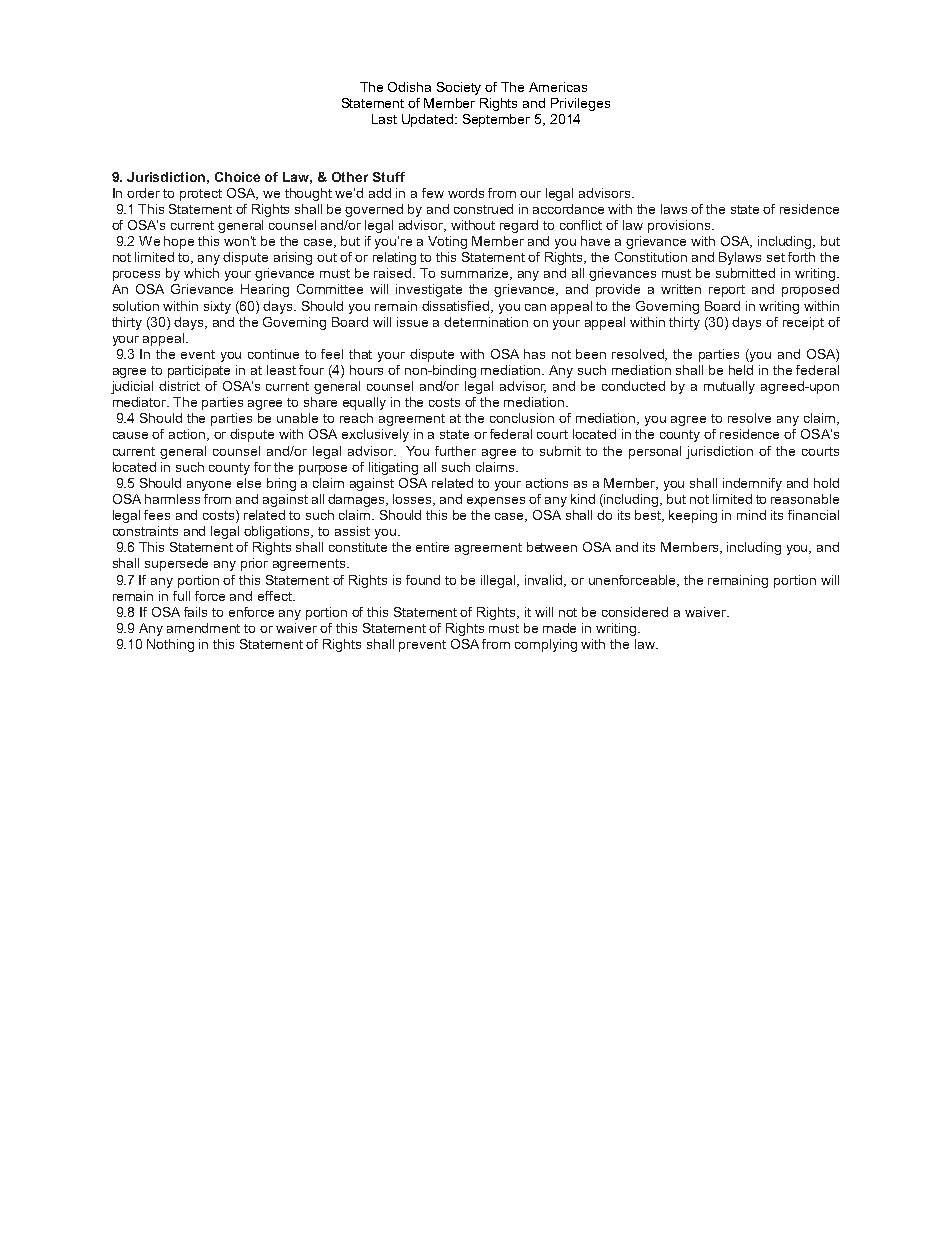  I want to click on which, so click(201, 273).
